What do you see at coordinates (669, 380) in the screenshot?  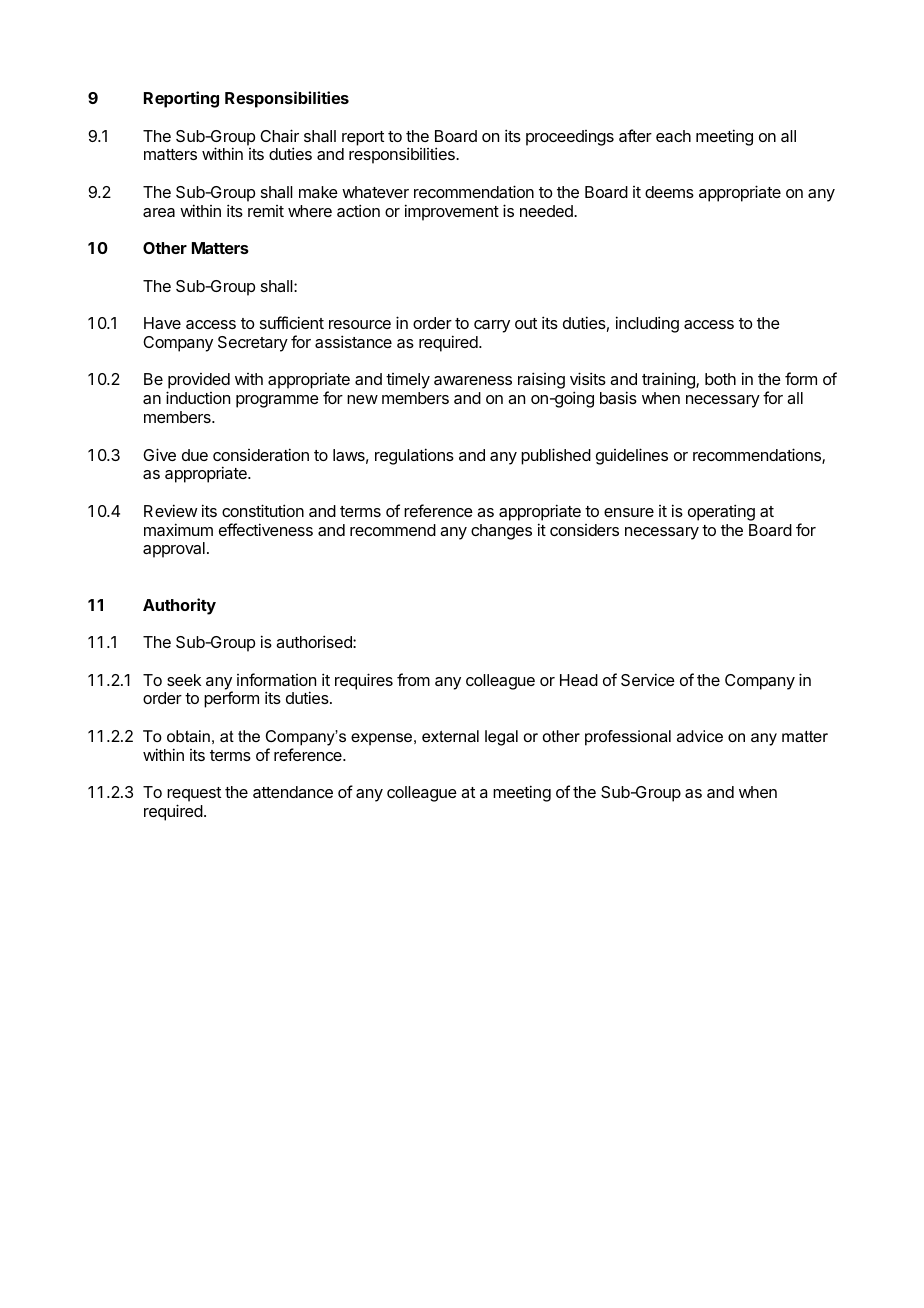 I see `training` at bounding box center [669, 380].
